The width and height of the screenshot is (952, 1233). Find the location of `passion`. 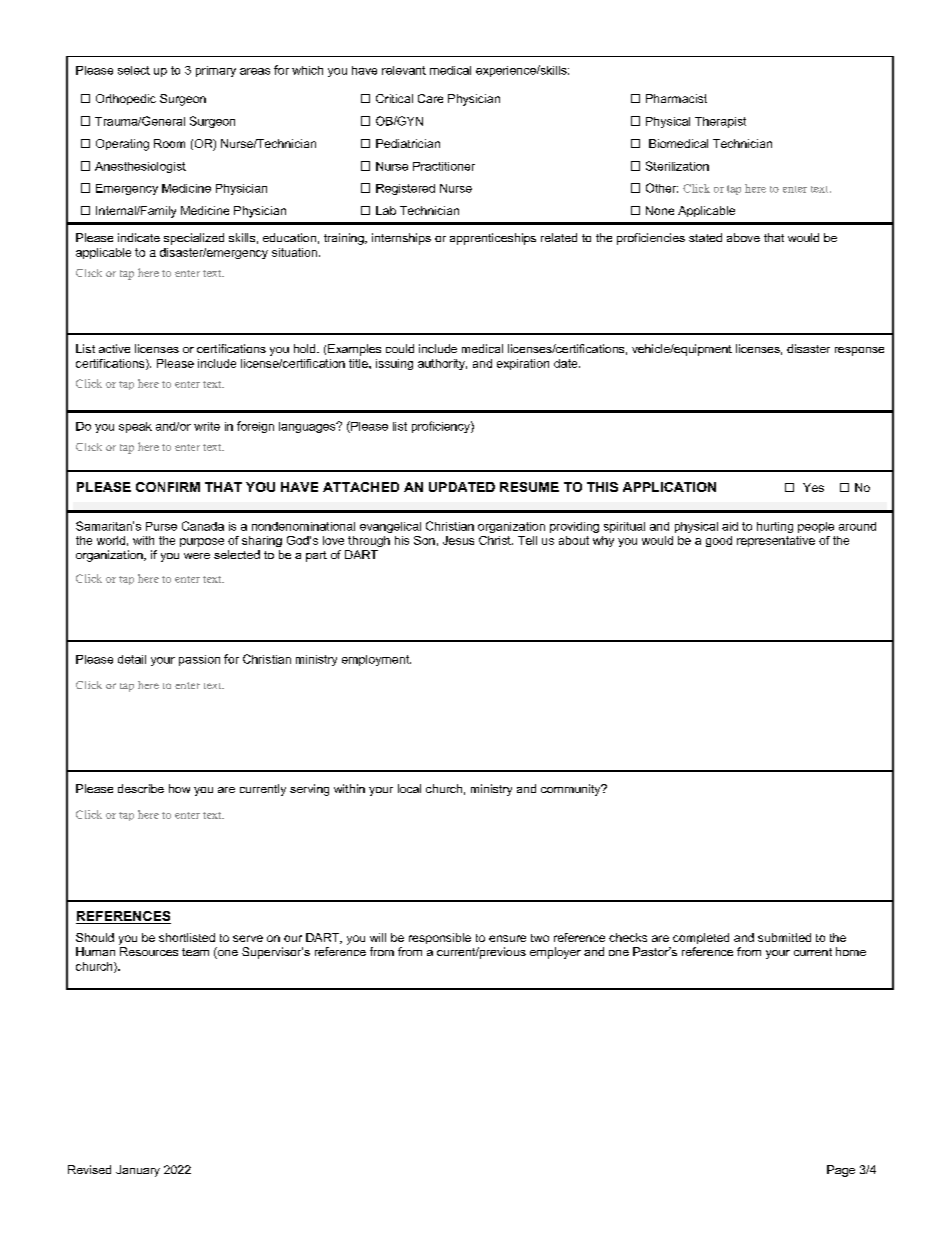

passion is located at coordinates (199, 660).
